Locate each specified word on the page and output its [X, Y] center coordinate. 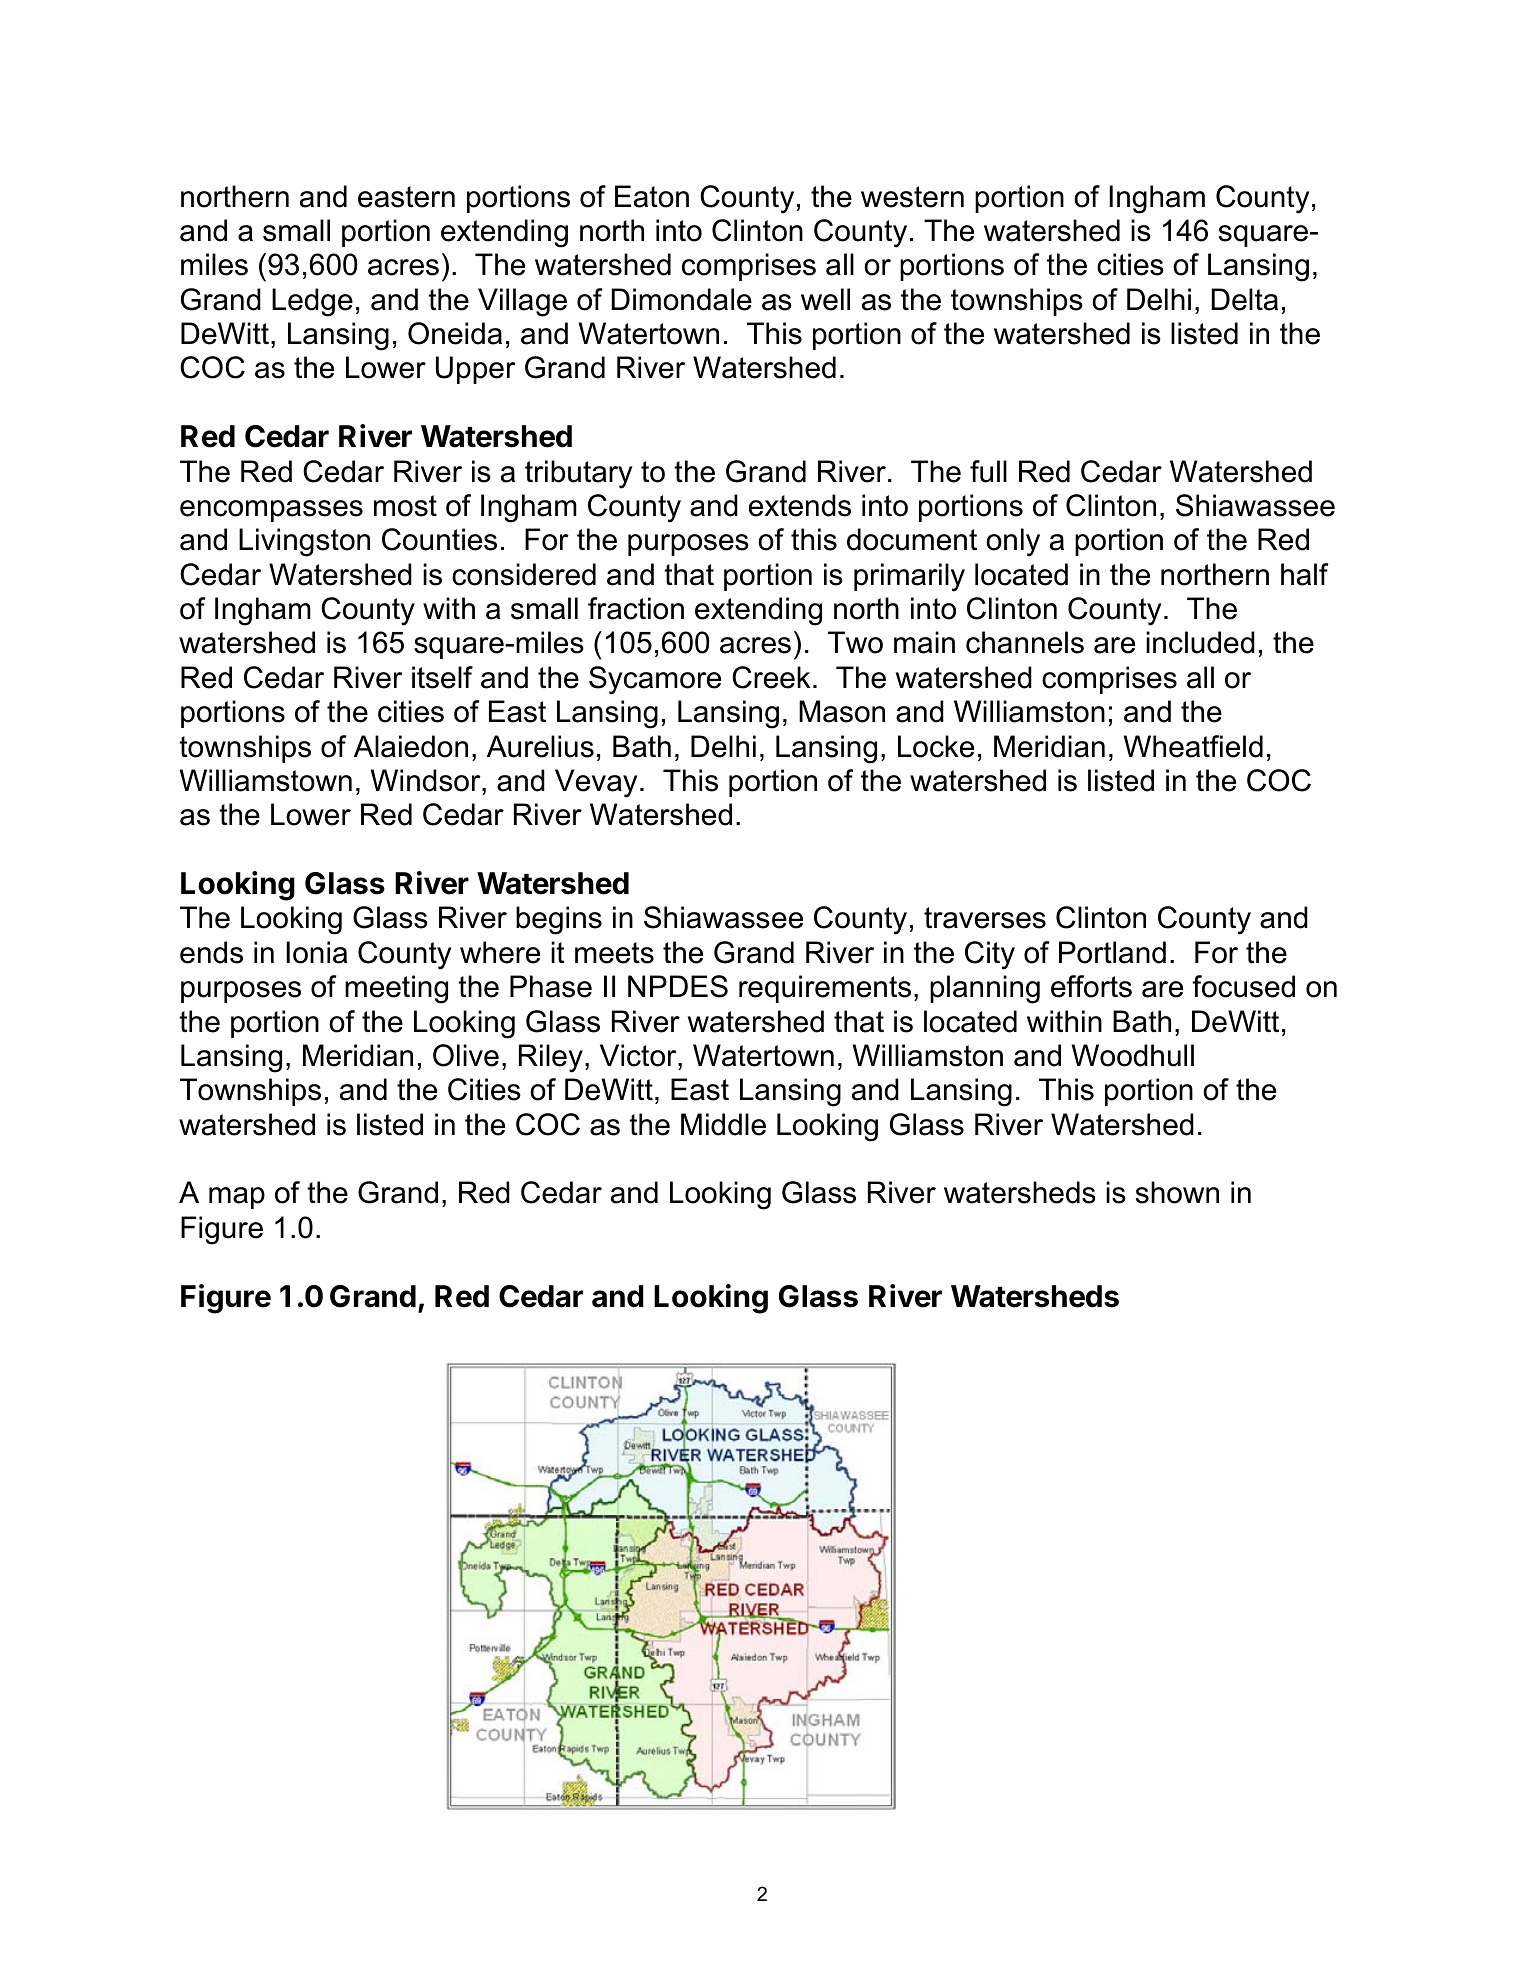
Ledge [312, 302]
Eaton [652, 196]
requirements [825, 989]
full [988, 471]
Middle [723, 1124]
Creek [771, 677]
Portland [1112, 952]
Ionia [316, 952]
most [405, 506]
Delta [1245, 299]
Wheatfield [1193, 746]
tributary [578, 474]
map [237, 1198]
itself [442, 677]
